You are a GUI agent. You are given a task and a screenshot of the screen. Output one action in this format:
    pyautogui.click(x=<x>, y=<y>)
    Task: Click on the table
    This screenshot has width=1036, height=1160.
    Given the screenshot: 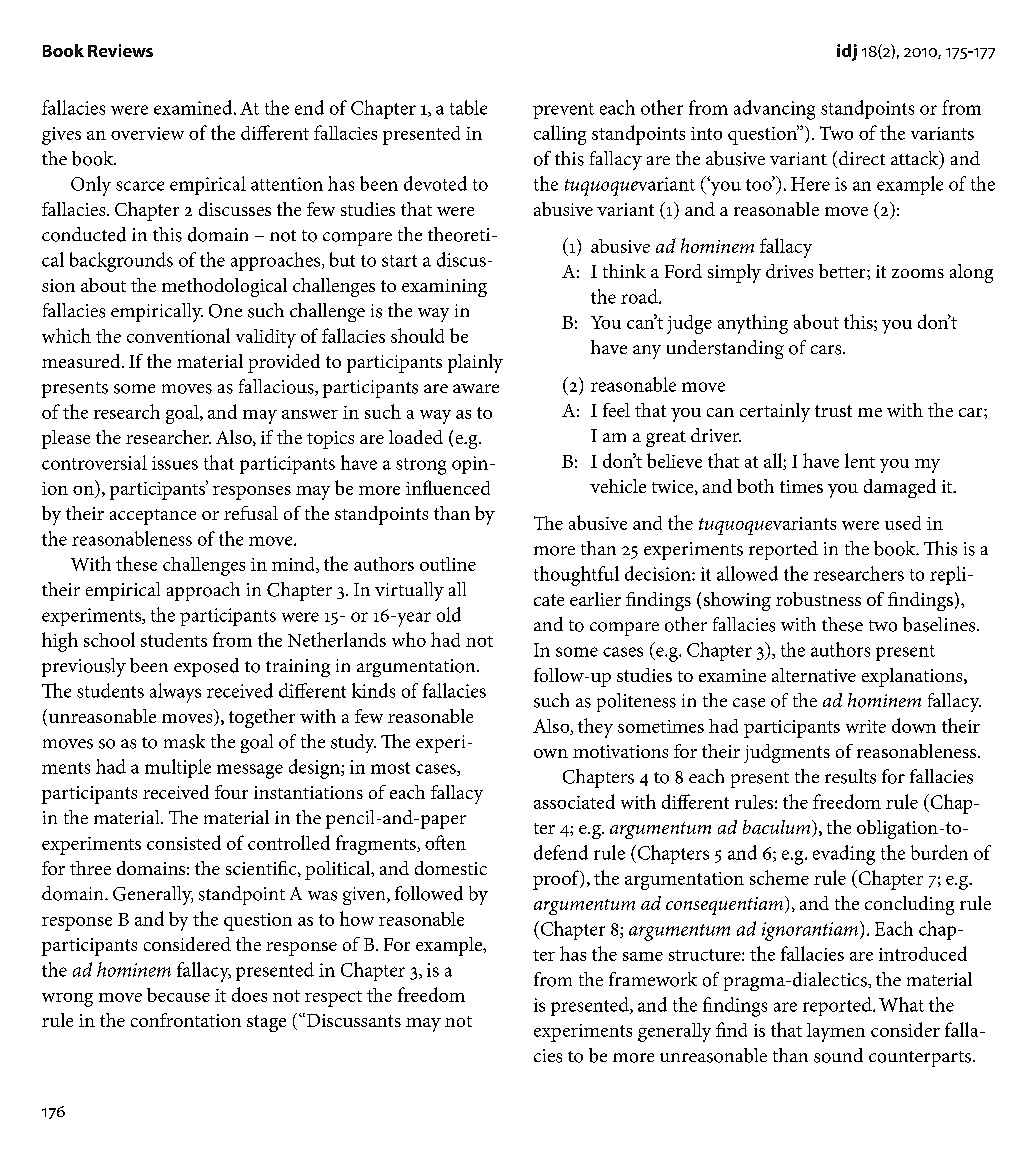 What is the action you would take?
    pyautogui.click(x=468, y=107)
